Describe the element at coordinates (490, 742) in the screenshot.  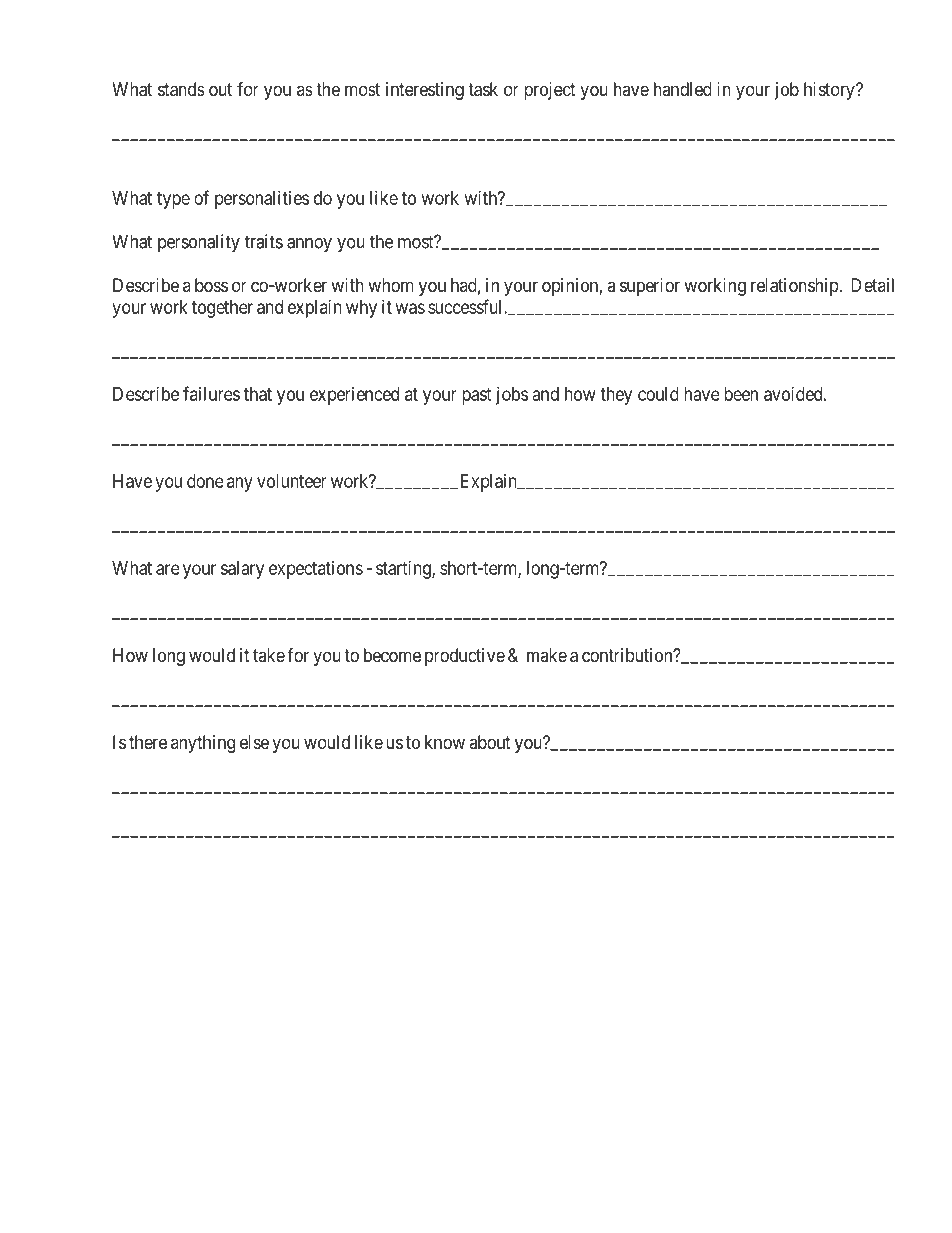
I see `about` at that location.
